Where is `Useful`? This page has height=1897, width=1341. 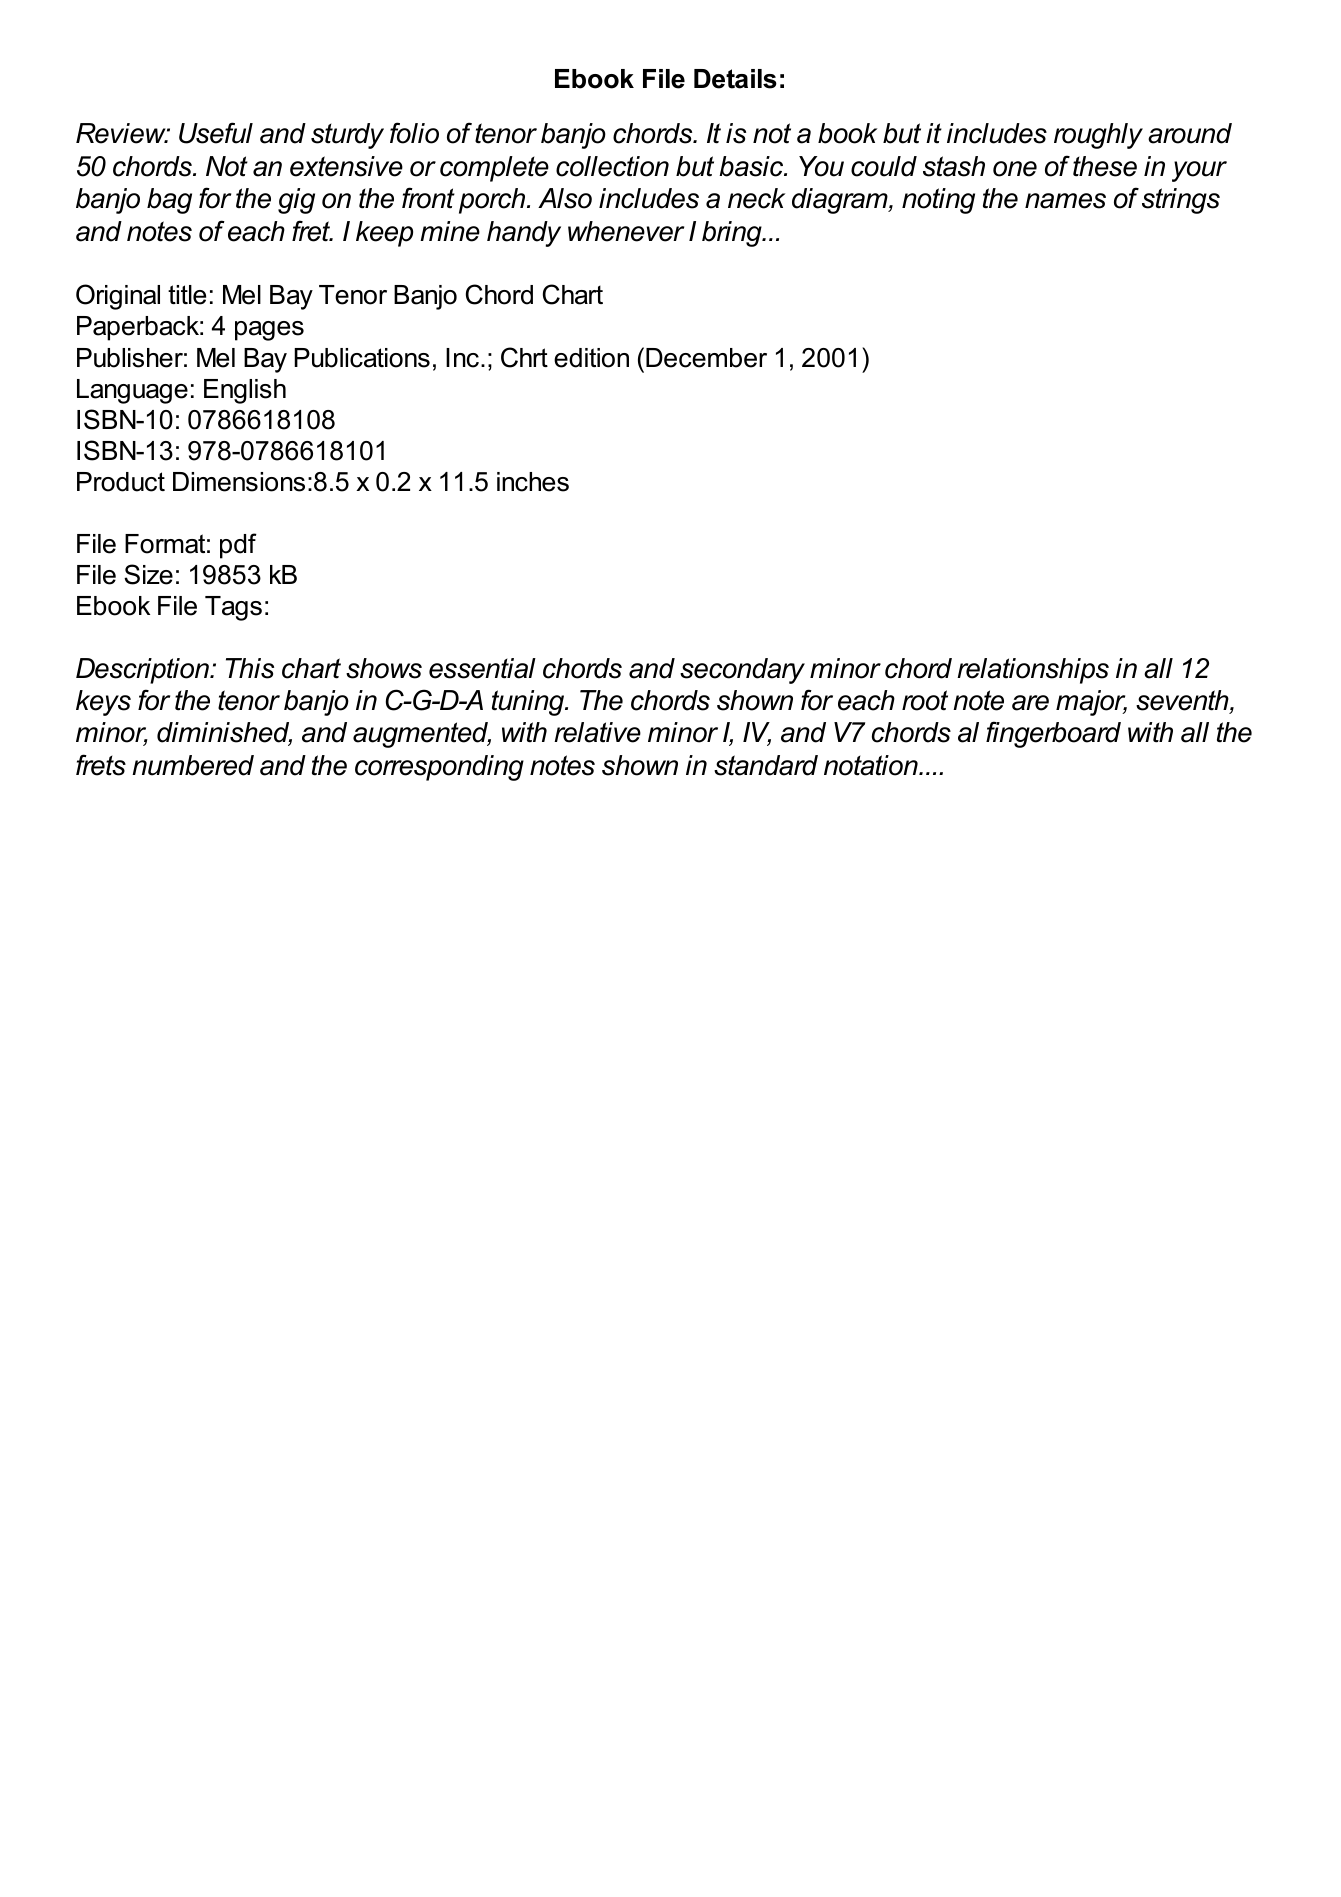 Useful is located at coordinates (216, 133).
